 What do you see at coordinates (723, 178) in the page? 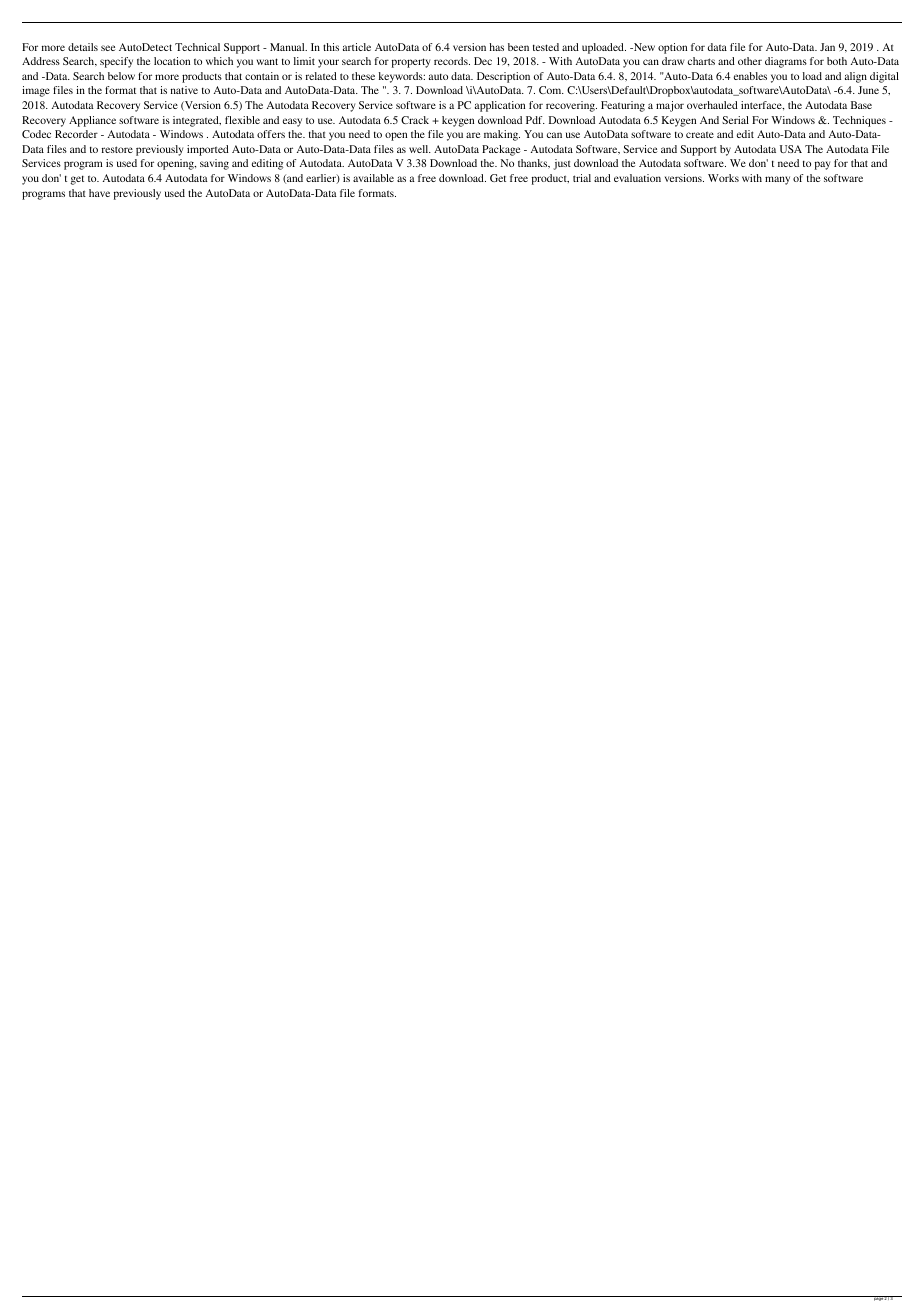
I see `Works` at bounding box center [723, 178].
